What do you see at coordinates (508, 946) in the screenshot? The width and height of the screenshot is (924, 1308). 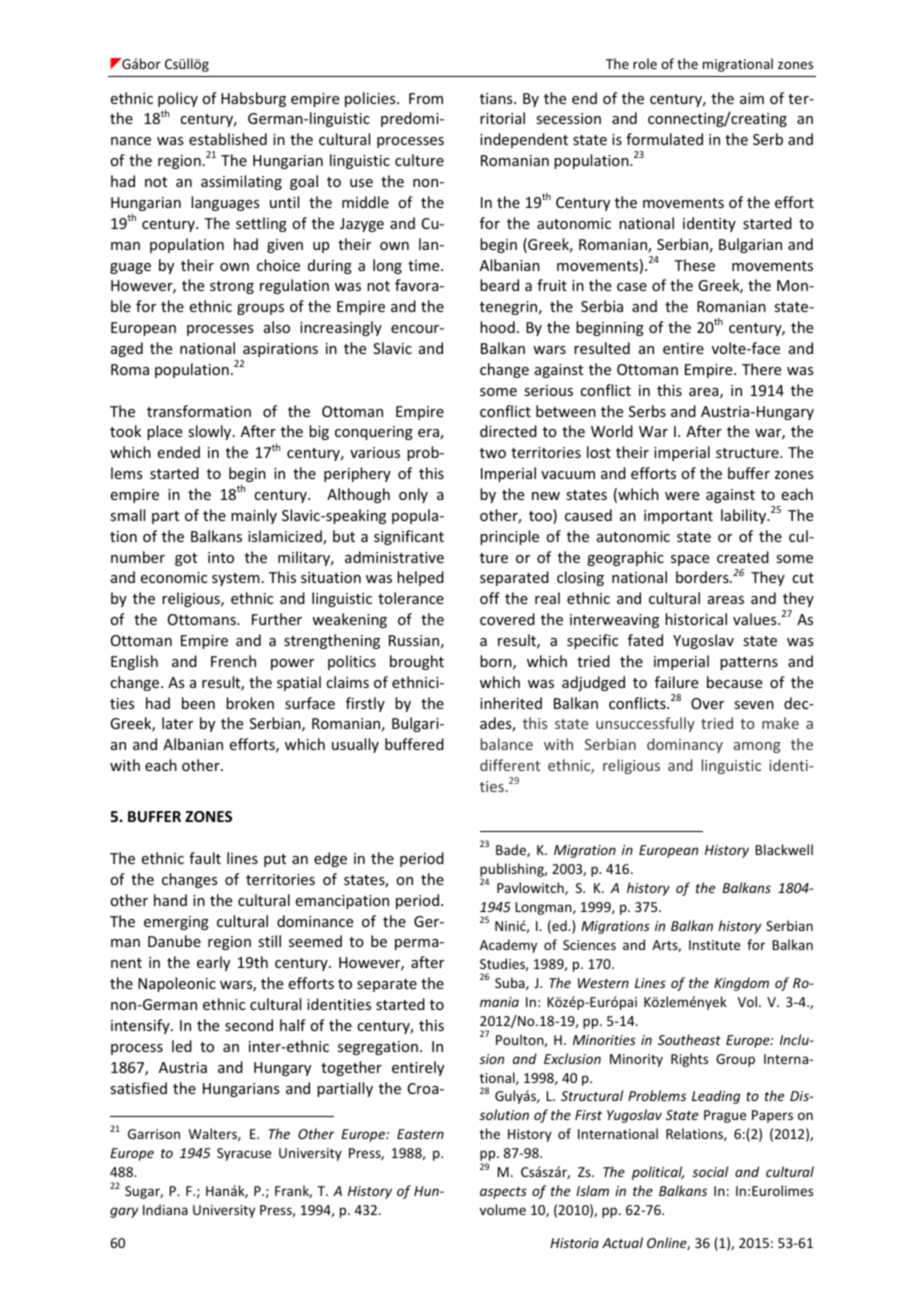 I see `Academy` at bounding box center [508, 946].
